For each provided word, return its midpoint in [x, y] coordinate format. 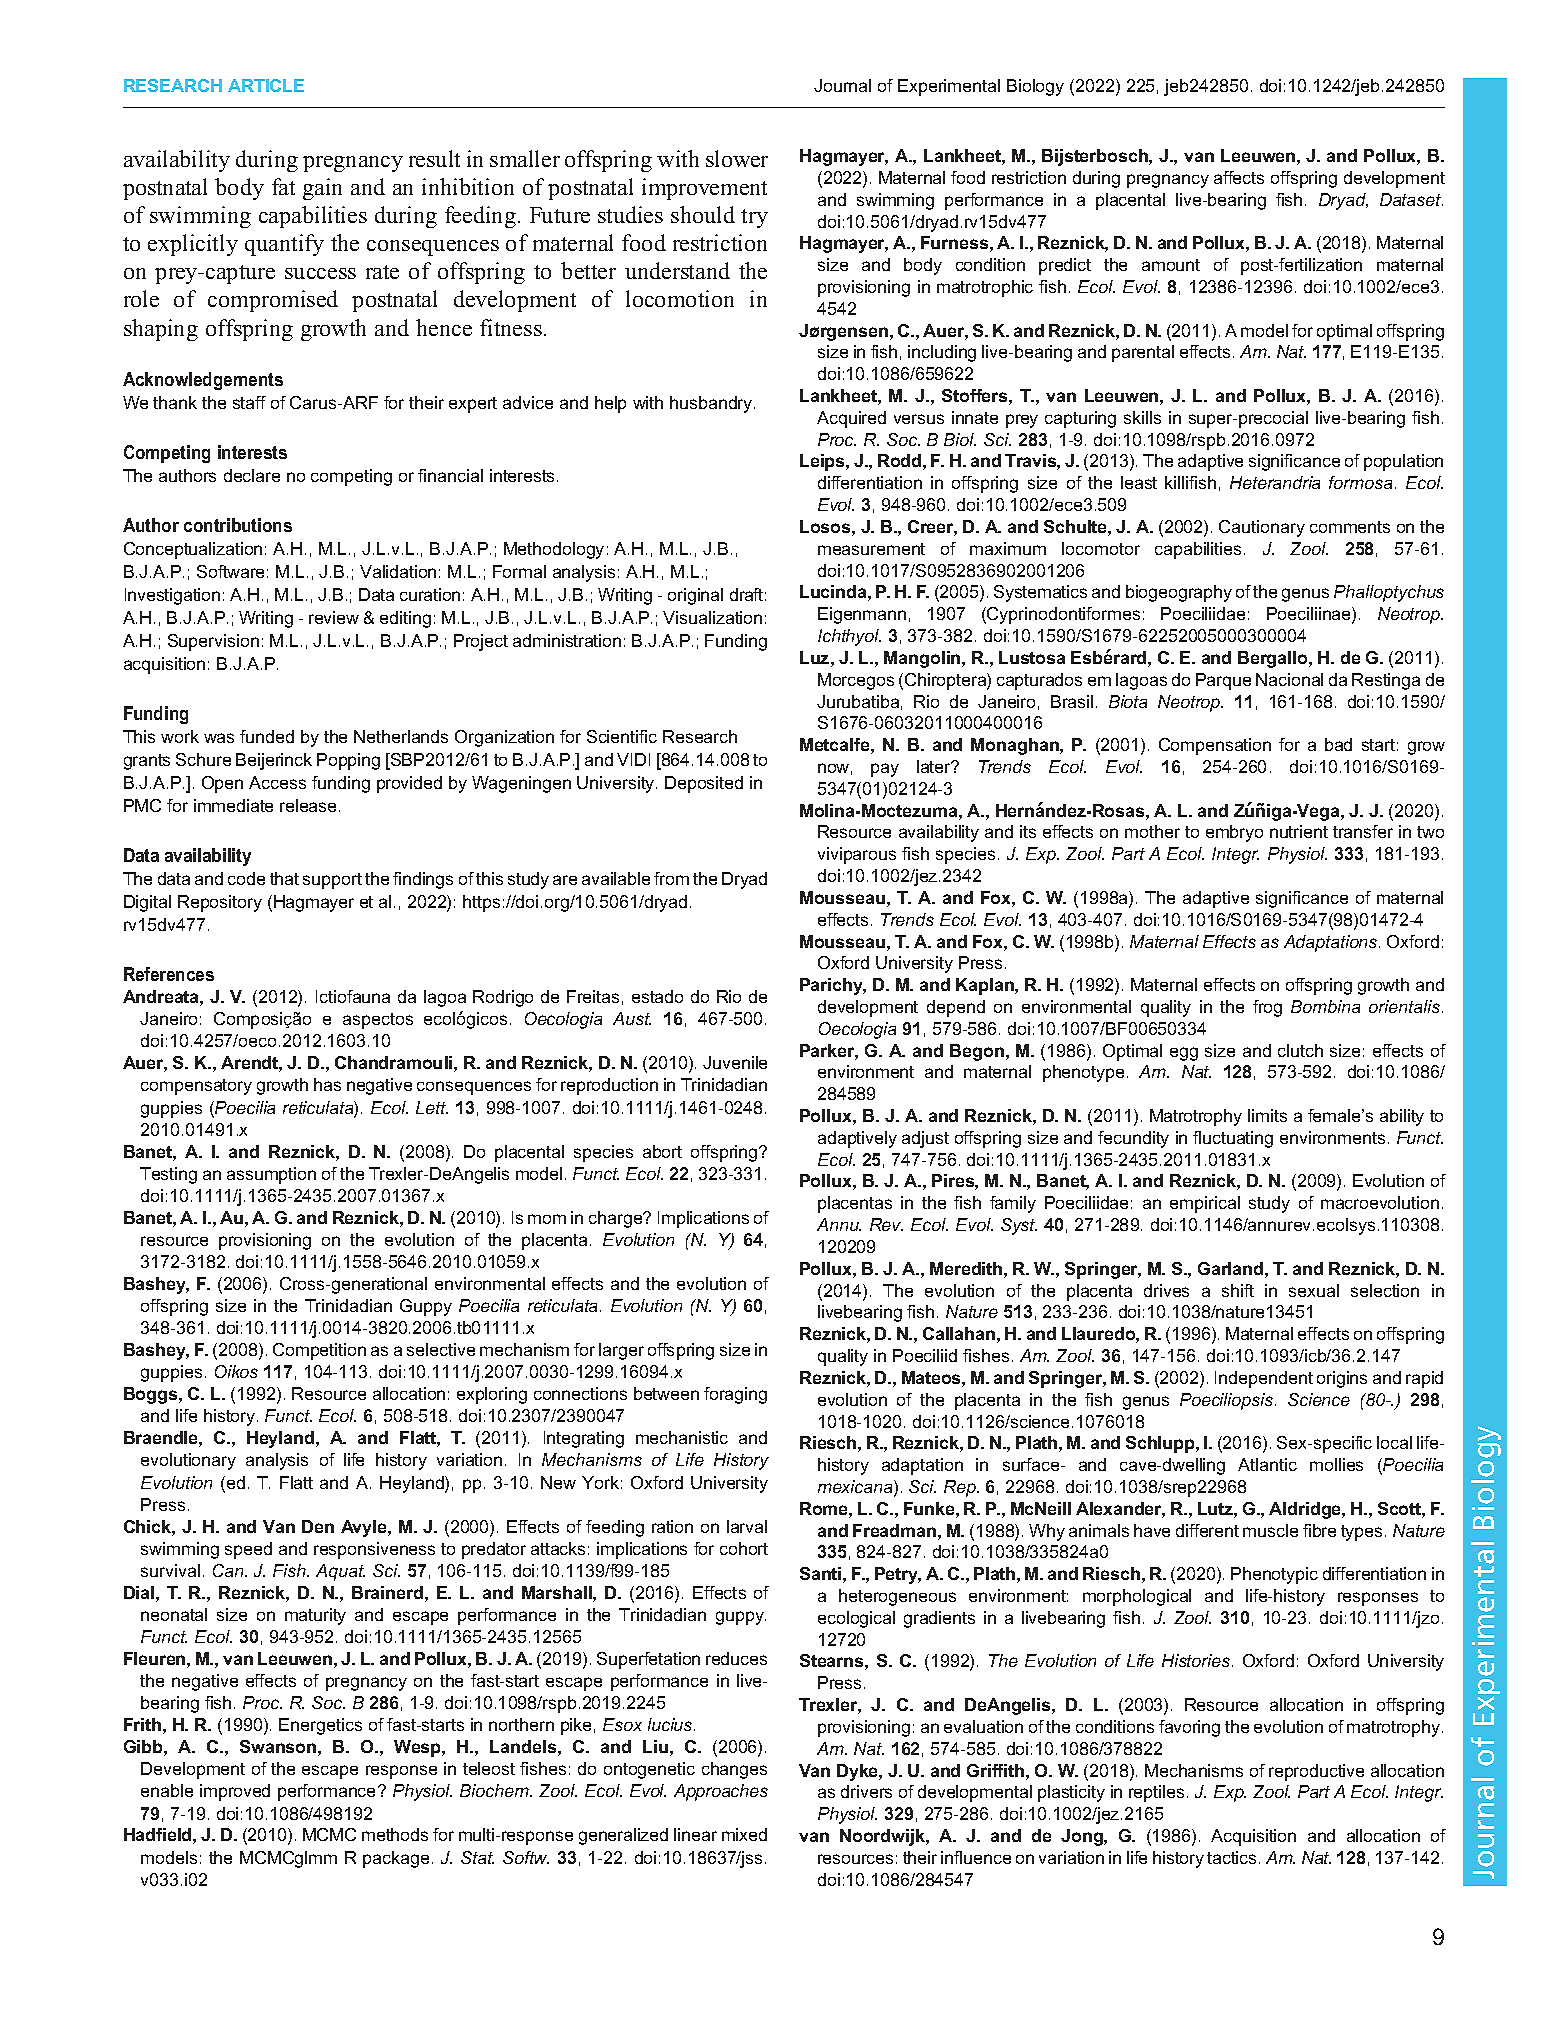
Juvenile [735, 1062]
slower [737, 158]
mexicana [856, 1488]
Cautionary [1262, 528]
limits [1267, 1115]
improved [235, 1792]
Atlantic [1267, 1464]
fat [283, 186]
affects [1239, 177]
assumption [271, 1175]
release [310, 805]
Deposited [704, 784]
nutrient [1299, 831]
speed [248, 1550]
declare [252, 475]
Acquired [851, 419]
